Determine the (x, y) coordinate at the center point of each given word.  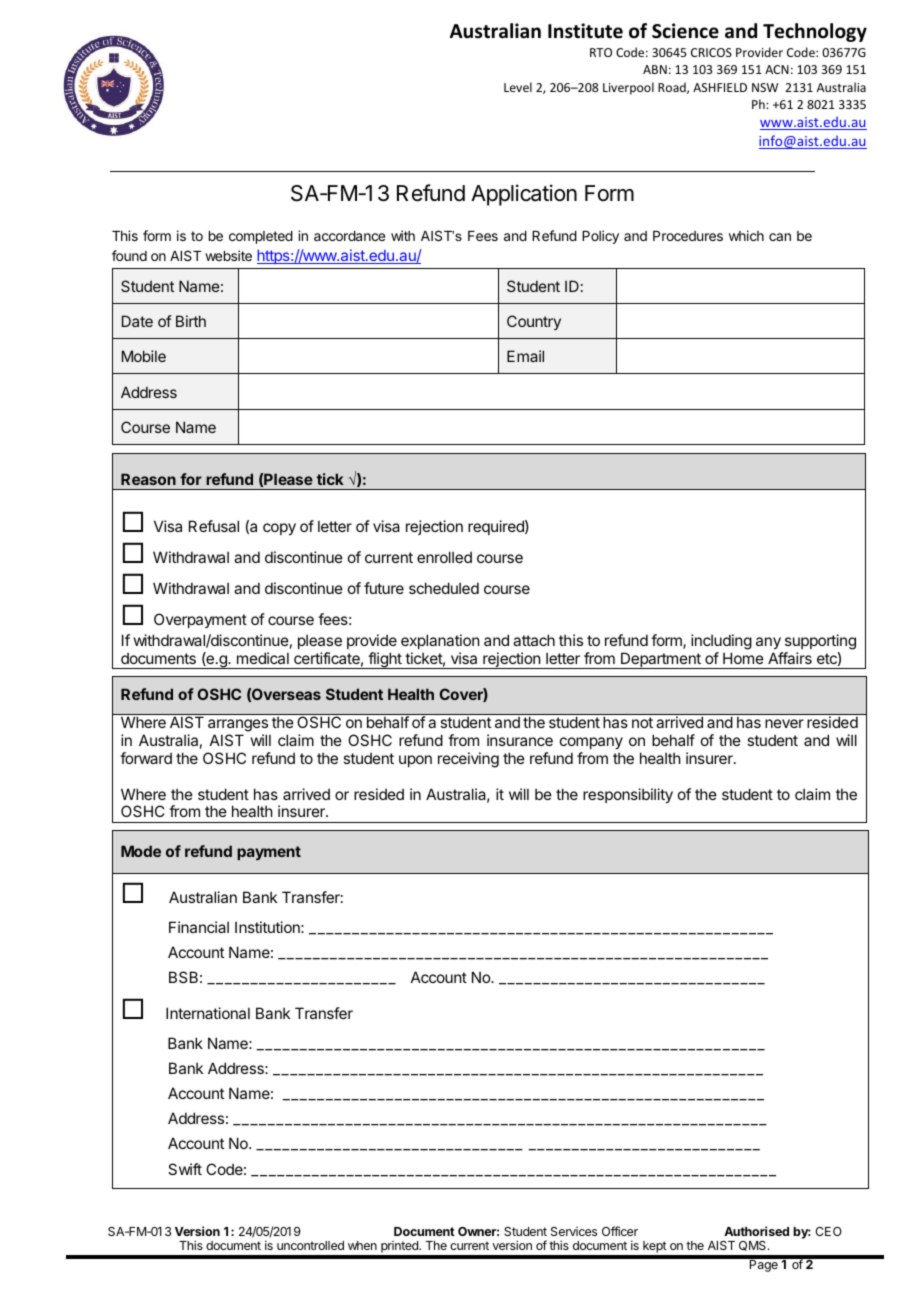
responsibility (628, 795)
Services (574, 1231)
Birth (191, 321)
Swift (185, 1169)
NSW (765, 87)
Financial (199, 927)
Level (518, 87)
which (746, 235)
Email (525, 356)
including (721, 642)
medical (263, 658)
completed (261, 237)
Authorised (756, 1231)
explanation (440, 641)
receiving (468, 760)
